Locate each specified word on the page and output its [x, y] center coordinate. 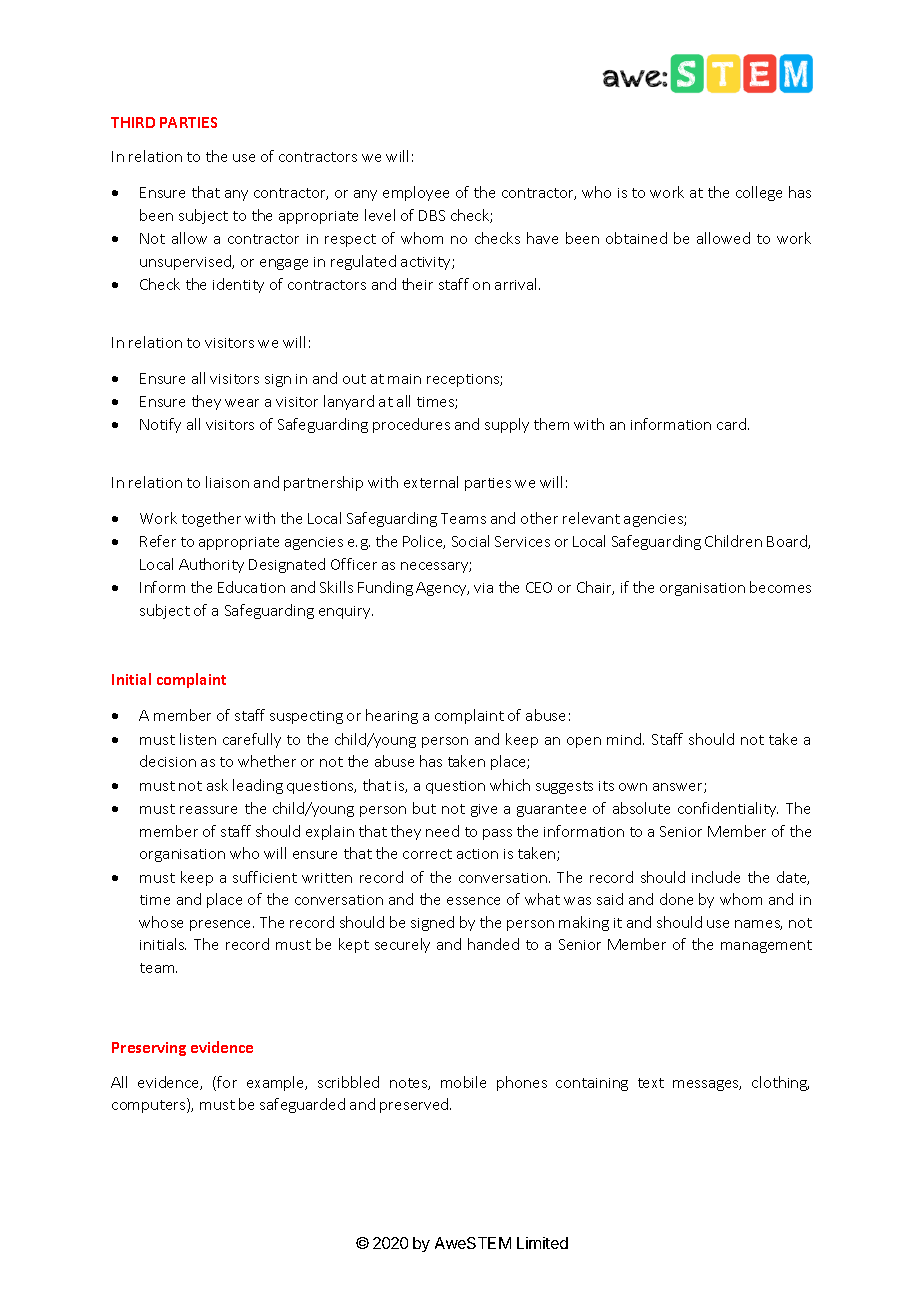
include [716, 877]
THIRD [133, 122]
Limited [542, 1243]
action [477, 854]
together [211, 519]
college [759, 193]
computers [150, 1105]
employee [416, 193]
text [651, 1083]
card [731, 424]
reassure [208, 810]
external [431, 482]
